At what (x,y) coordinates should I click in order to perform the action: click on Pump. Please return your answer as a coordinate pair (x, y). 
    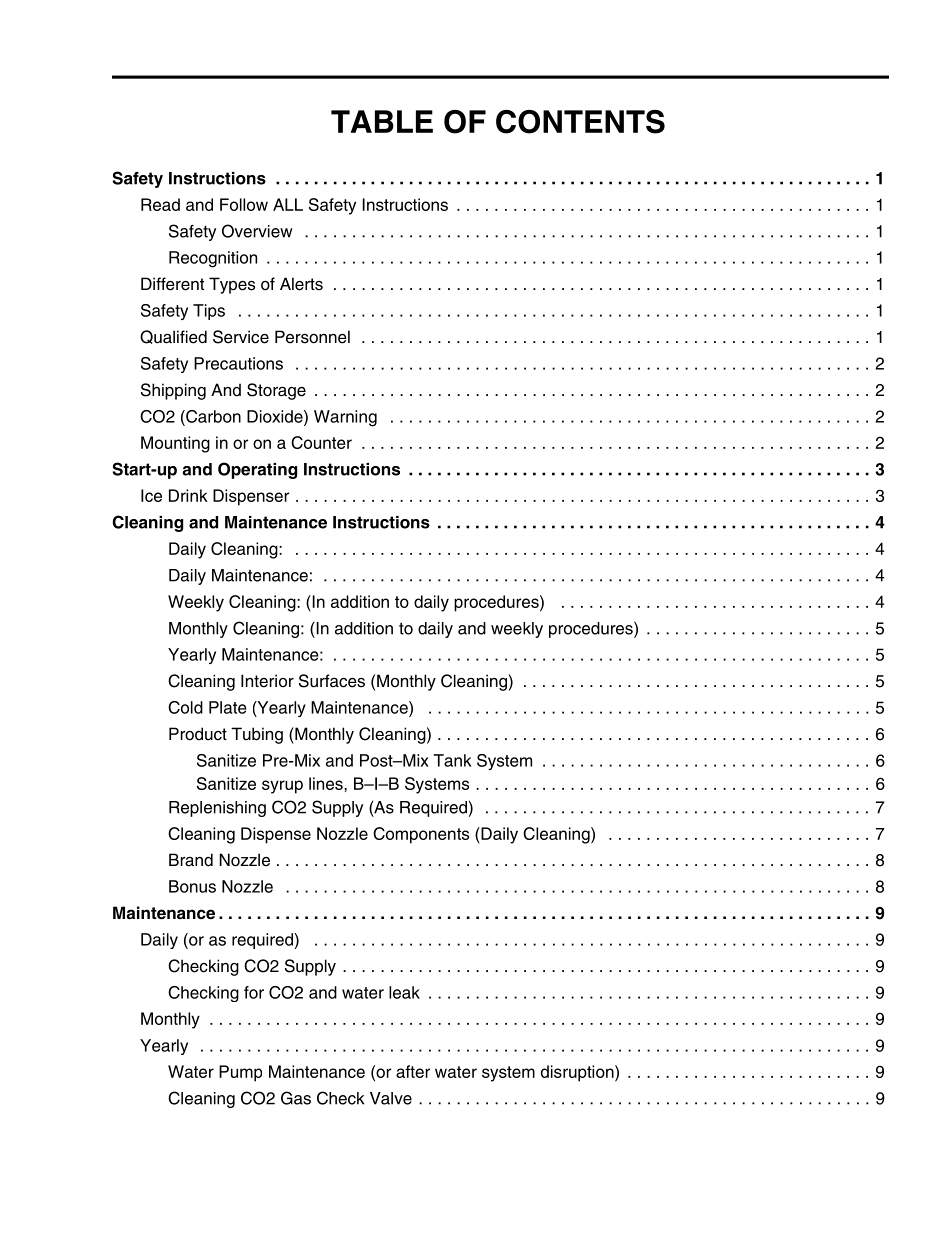
    Looking at the image, I should click on (240, 1073).
